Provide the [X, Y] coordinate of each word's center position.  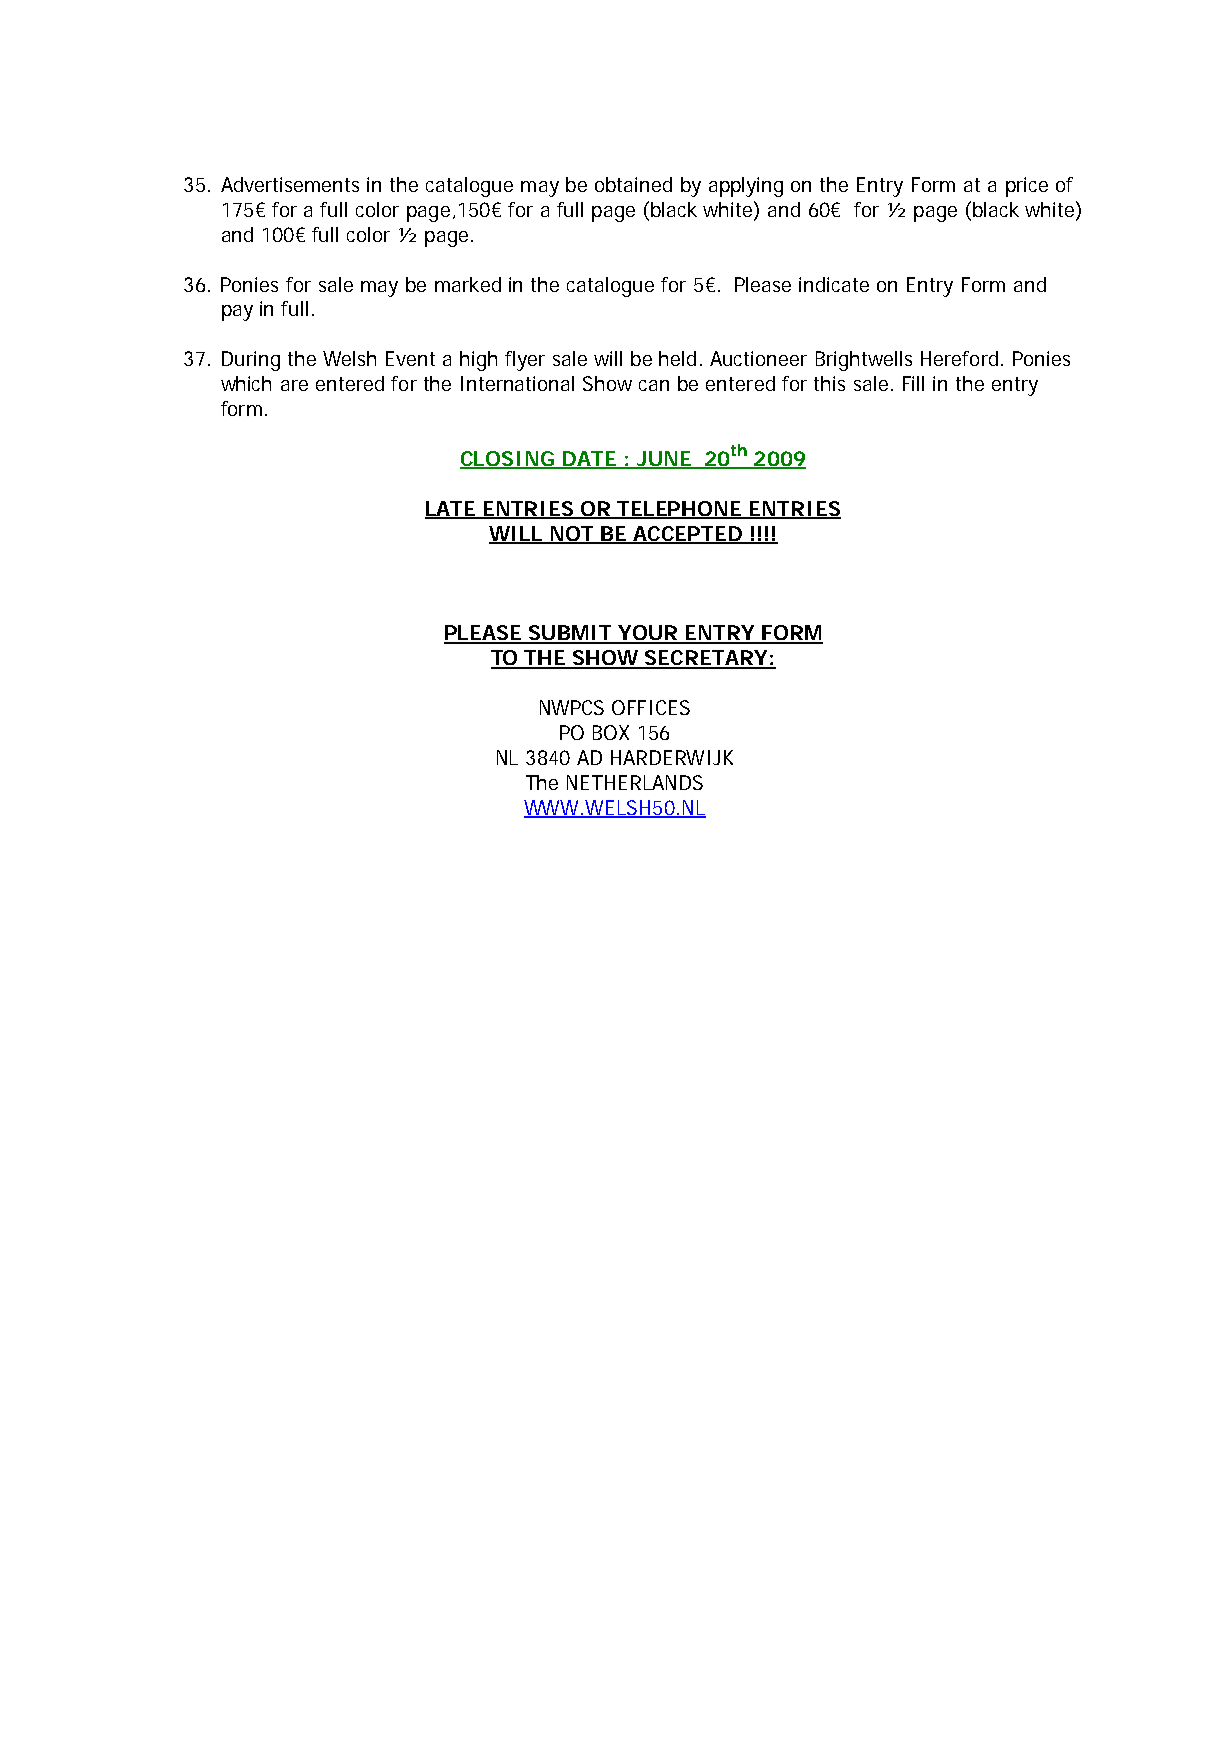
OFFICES [651, 707]
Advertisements [290, 184]
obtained [633, 184]
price [1027, 187]
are [294, 385]
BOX [611, 732]
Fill [913, 383]
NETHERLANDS [635, 782]
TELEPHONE [678, 509]
